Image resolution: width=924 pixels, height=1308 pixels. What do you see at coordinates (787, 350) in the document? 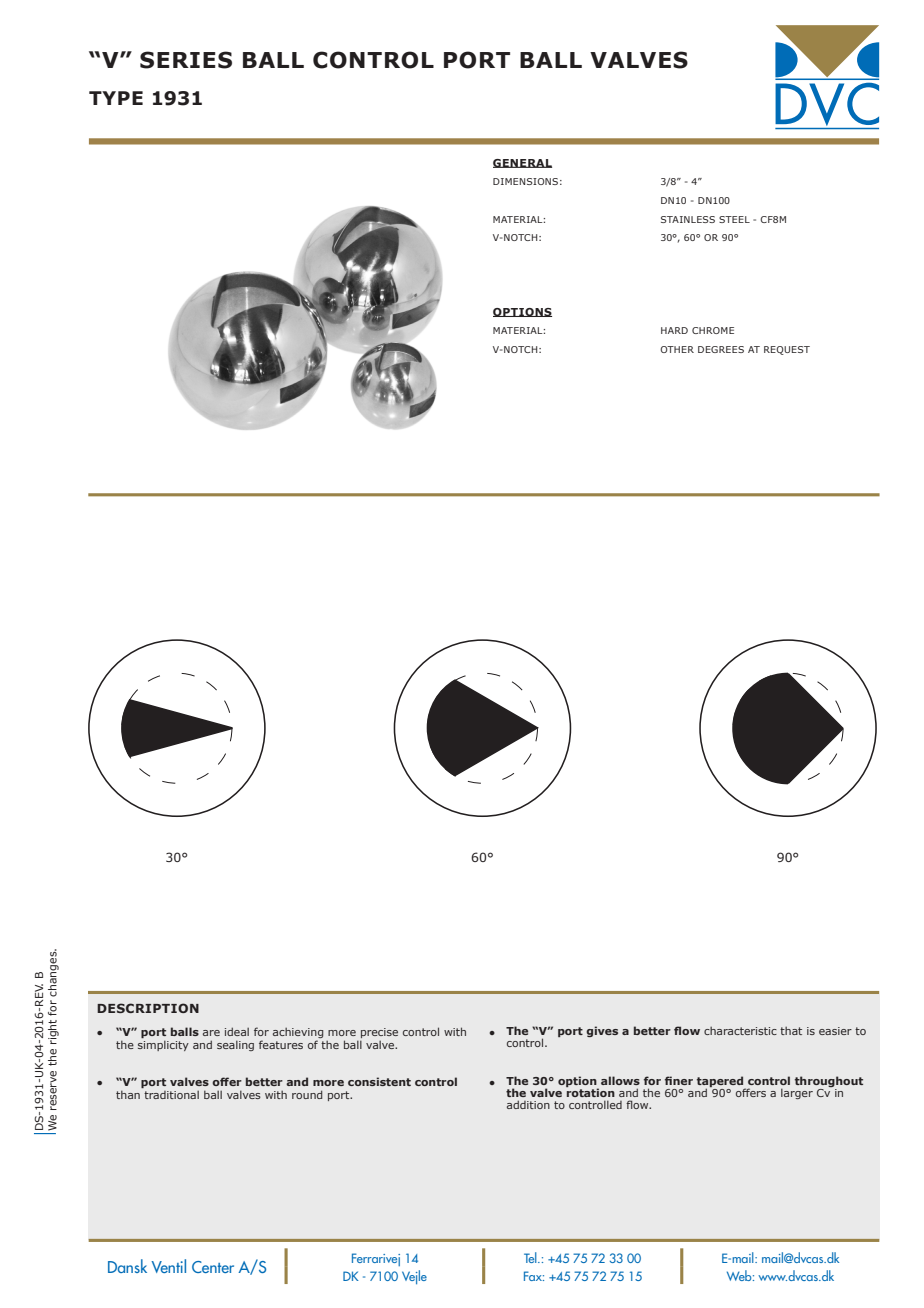
I see `REQUEST` at bounding box center [787, 350].
